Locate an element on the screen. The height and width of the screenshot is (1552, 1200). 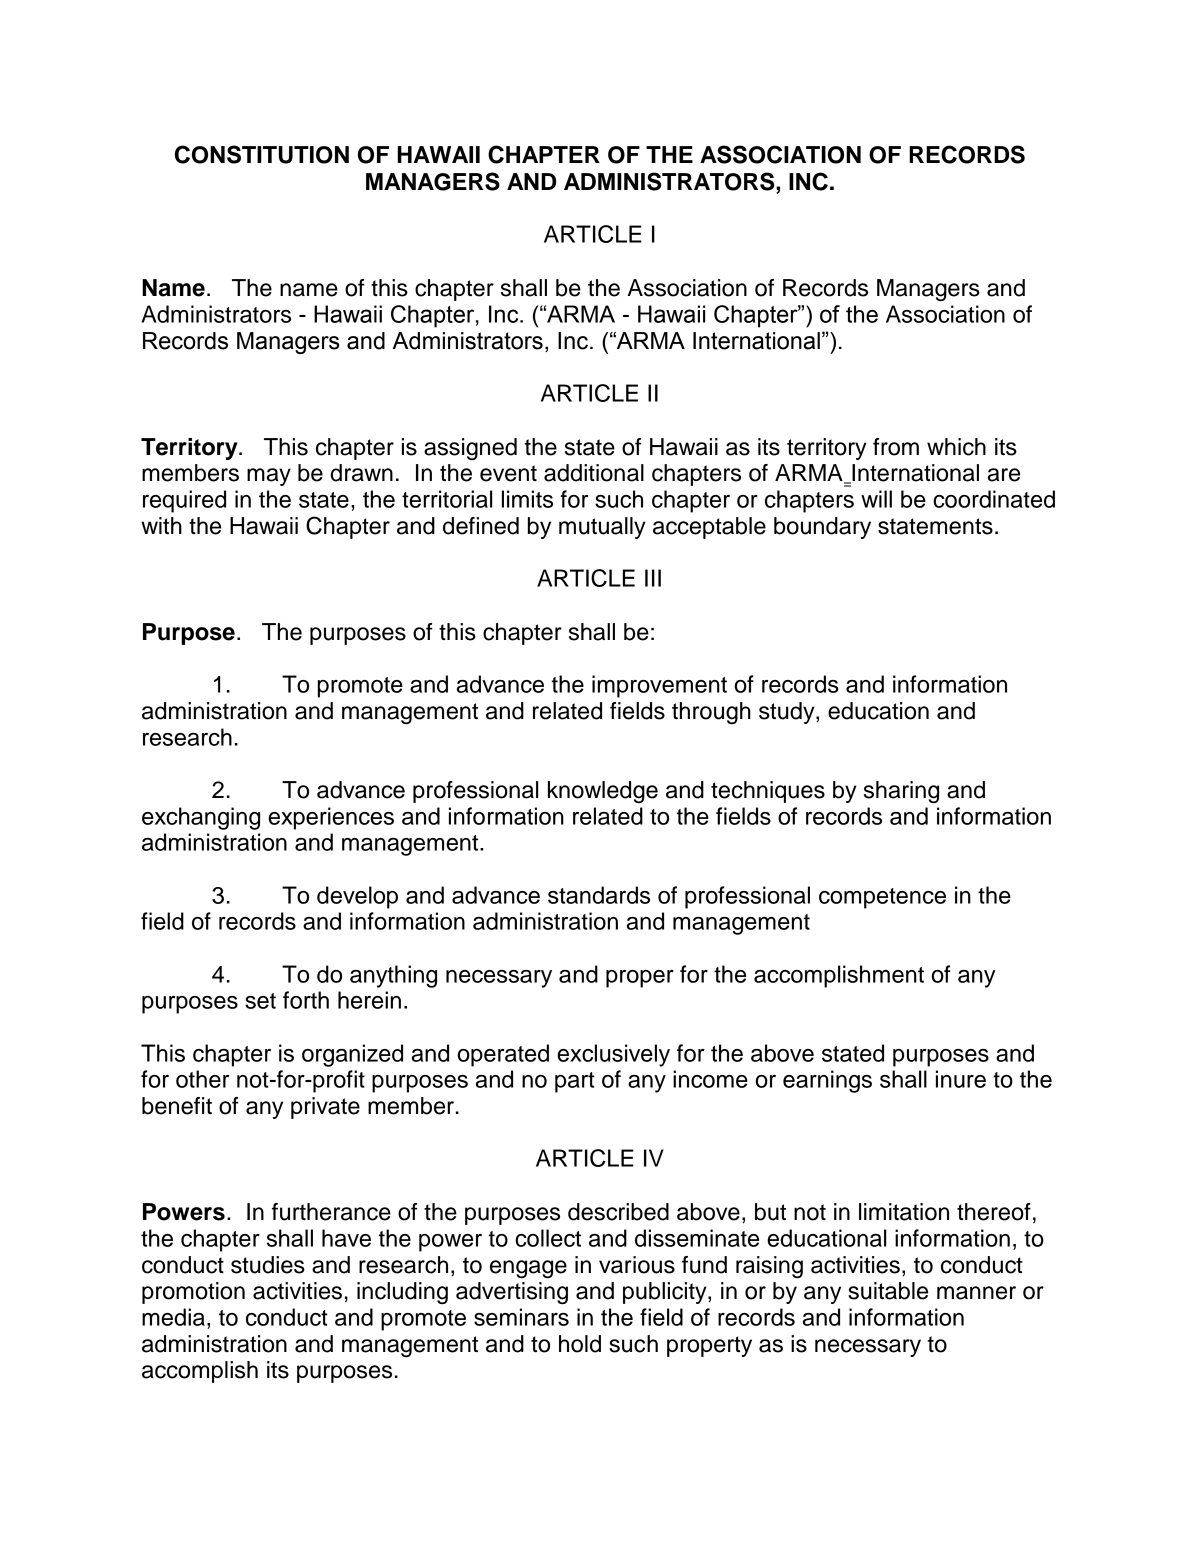
exchanging is located at coordinates (201, 818).
